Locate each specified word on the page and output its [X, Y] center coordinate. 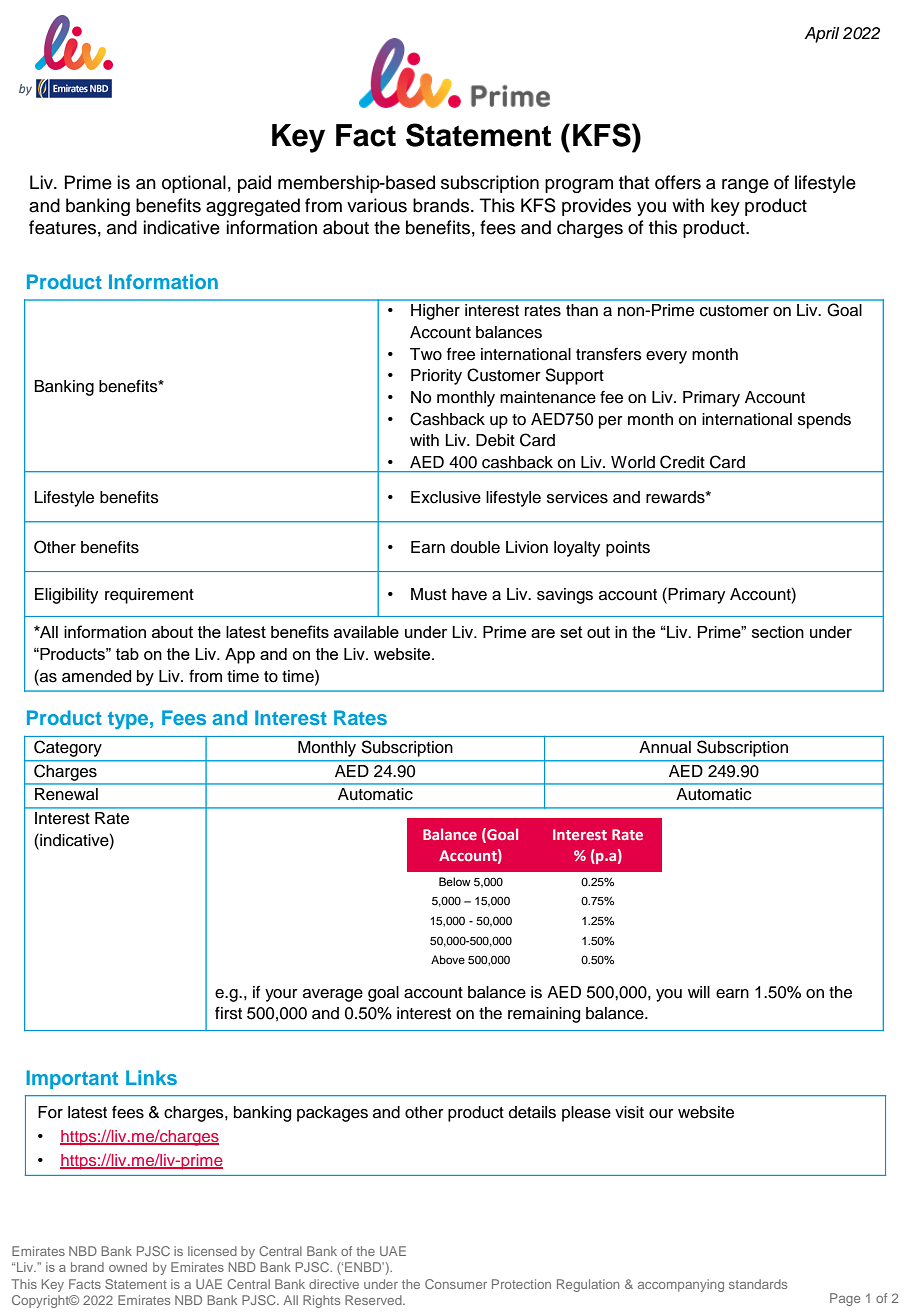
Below [455, 881]
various [377, 205]
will [699, 992]
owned [128, 1267]
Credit [682, 462]
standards [758, 1284]
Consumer [456, 1284]
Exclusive [446, 497]
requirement [149, 596]
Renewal [66, 794]
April [821, 35]
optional [194, 184]
